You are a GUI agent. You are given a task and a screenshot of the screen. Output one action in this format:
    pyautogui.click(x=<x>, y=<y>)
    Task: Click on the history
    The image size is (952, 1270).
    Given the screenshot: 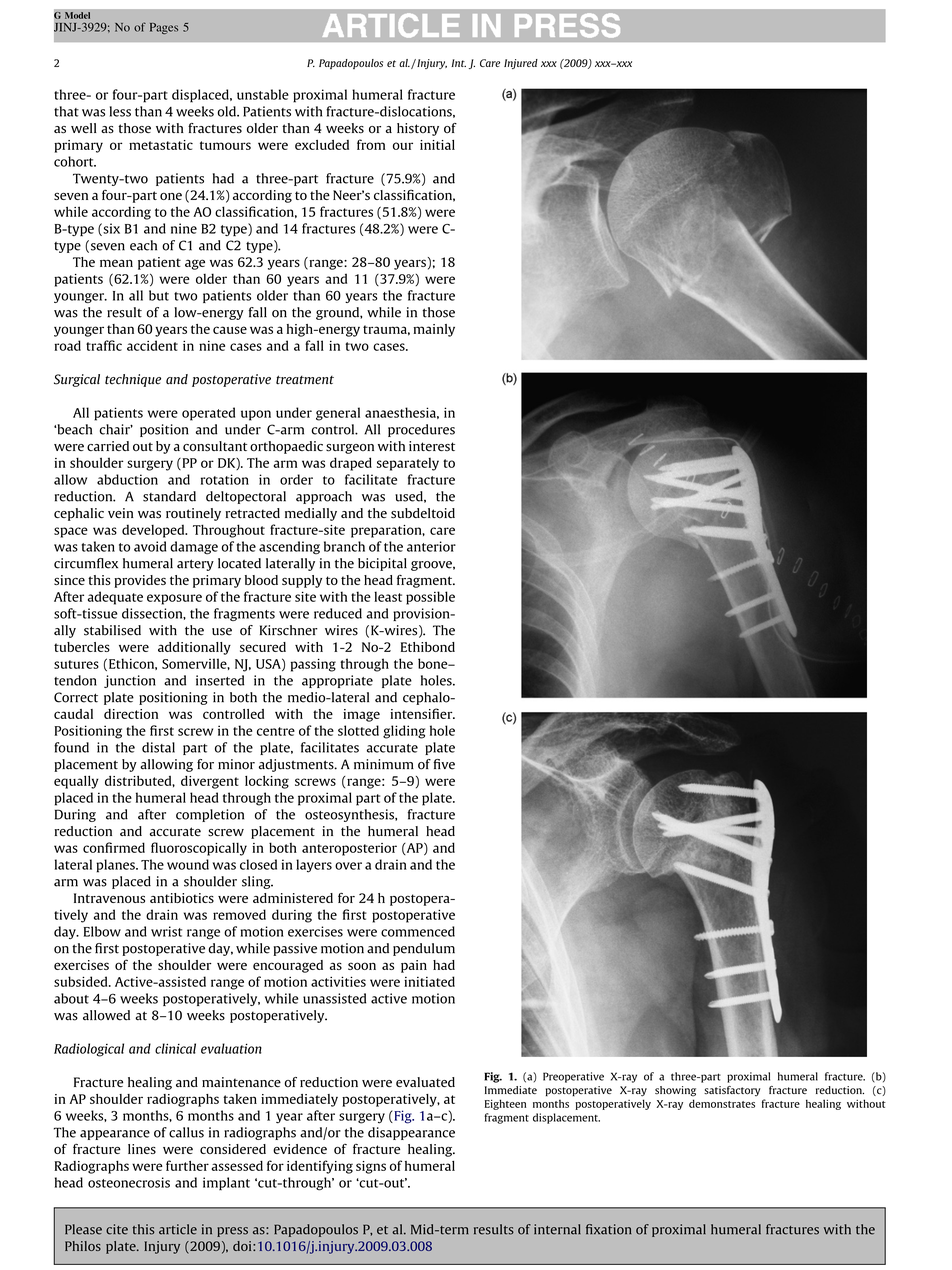 What is the action you would take?
    pyautogui.click(x=418, y=129)
